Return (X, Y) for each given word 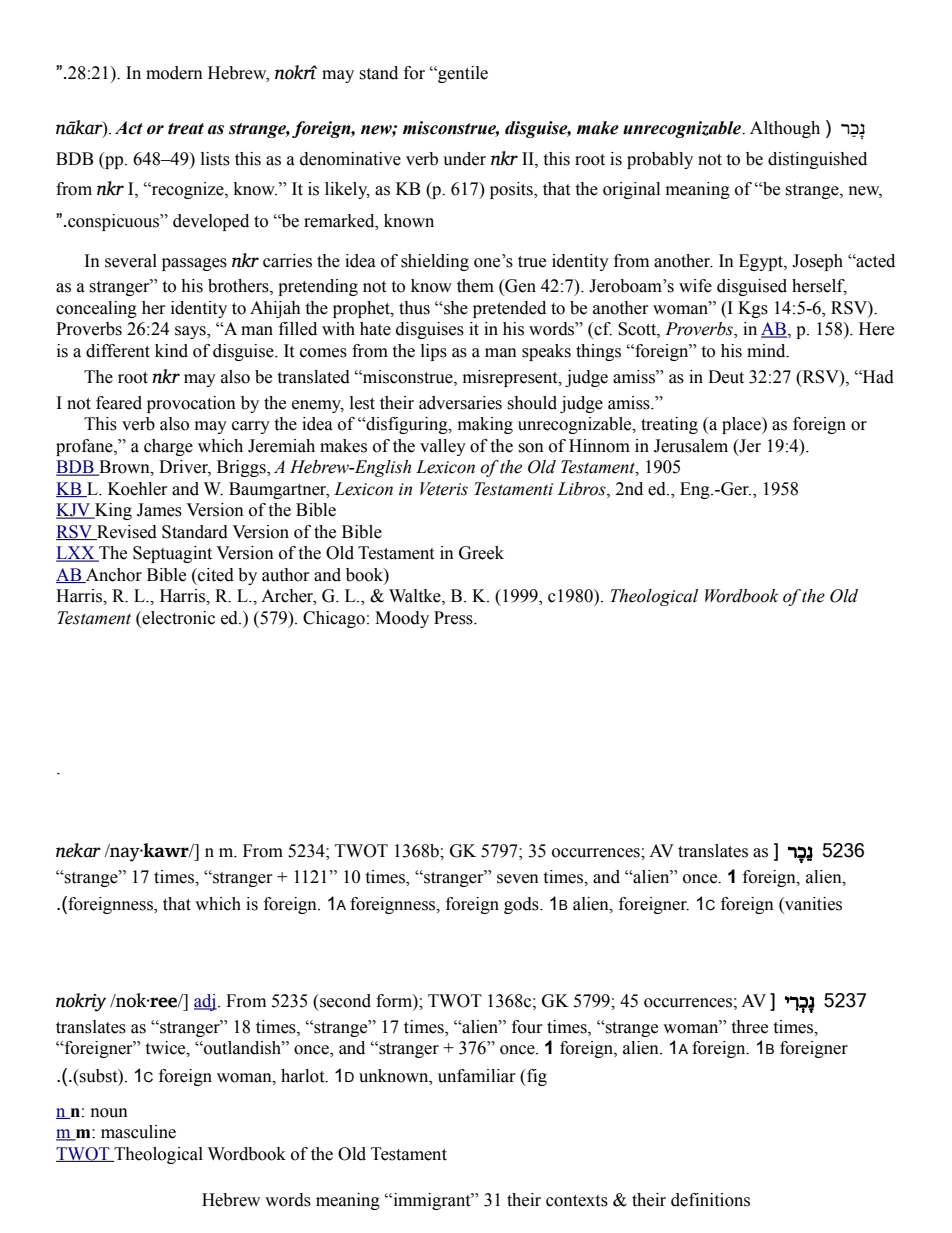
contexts (577, 1201)
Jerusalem (691, 446)
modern (174, 73)
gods (522, 905)
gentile (462, 74)
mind (767, 351)
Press (454, 618)
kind (171, 351)
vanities (812, 905)
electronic (177, 618)
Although (785, 129)
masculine (138, 1132)
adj (205, 1002)
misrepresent (511, 378)
